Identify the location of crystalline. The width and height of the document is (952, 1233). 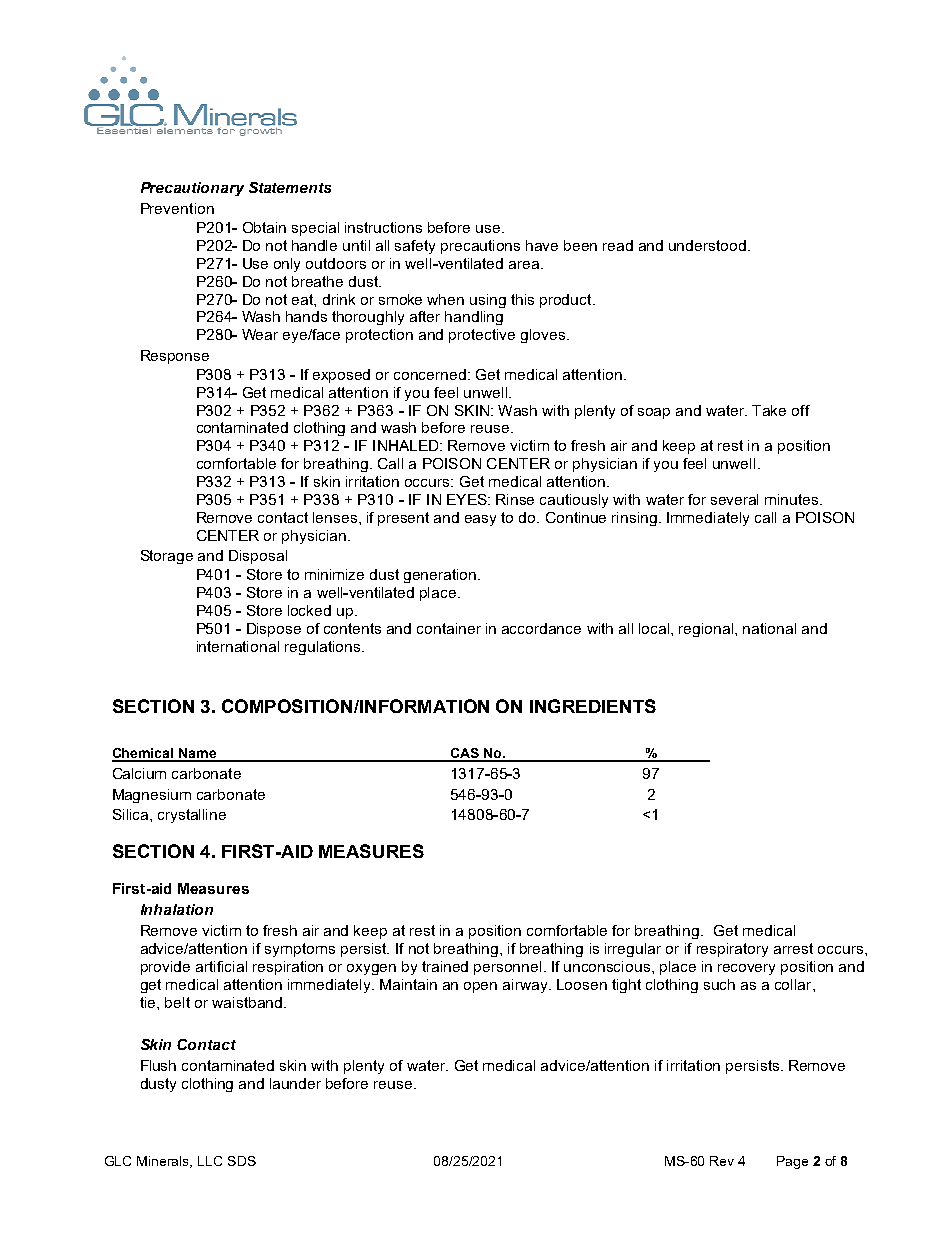
(192, 816).
